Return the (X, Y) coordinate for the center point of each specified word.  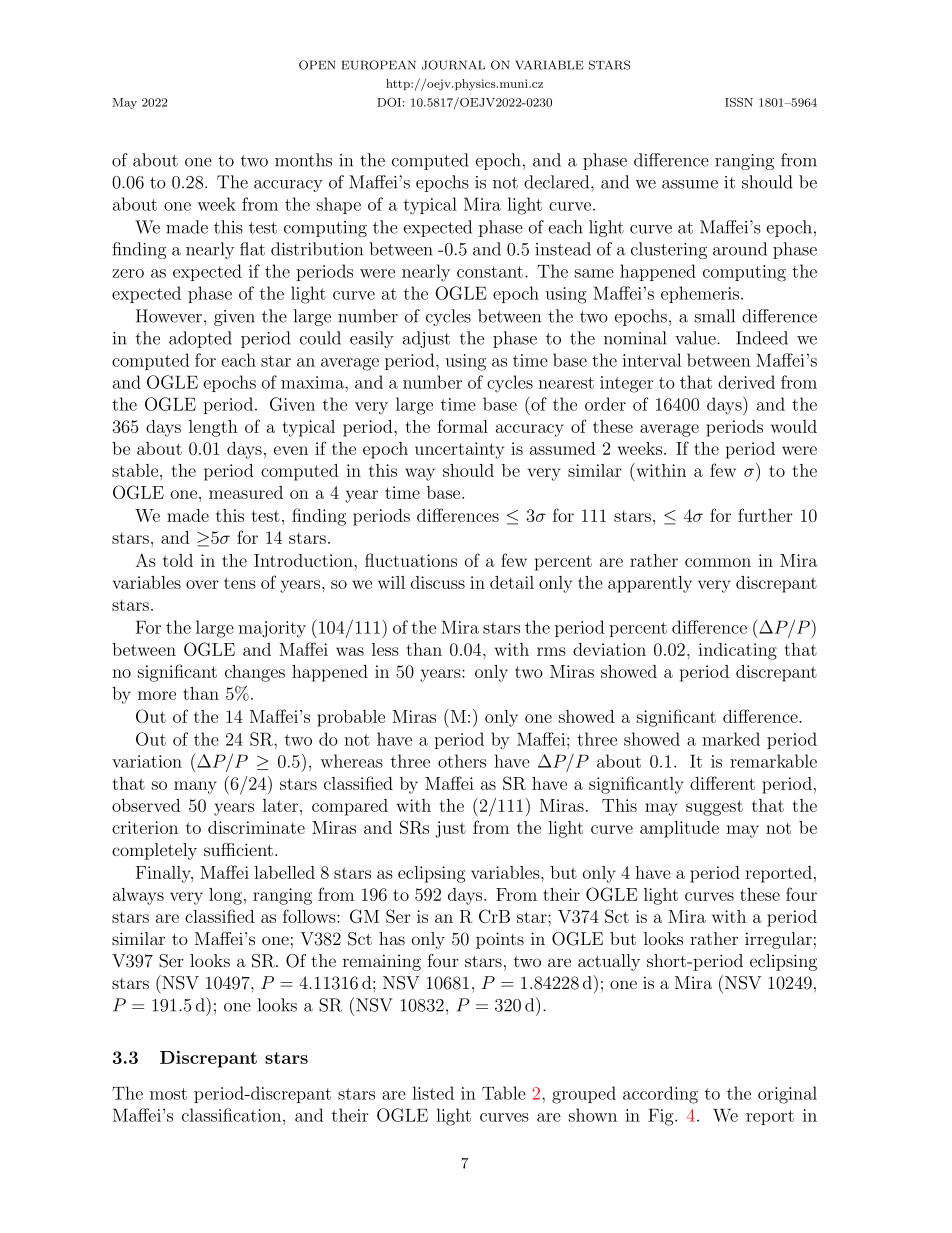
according (660, 1095)
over (202, 584)
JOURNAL (453, 65)
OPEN (317, 65)
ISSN (739, 102)
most (168, 1094)
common (718, 562)
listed (433, 1093)
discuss (438, 582)
